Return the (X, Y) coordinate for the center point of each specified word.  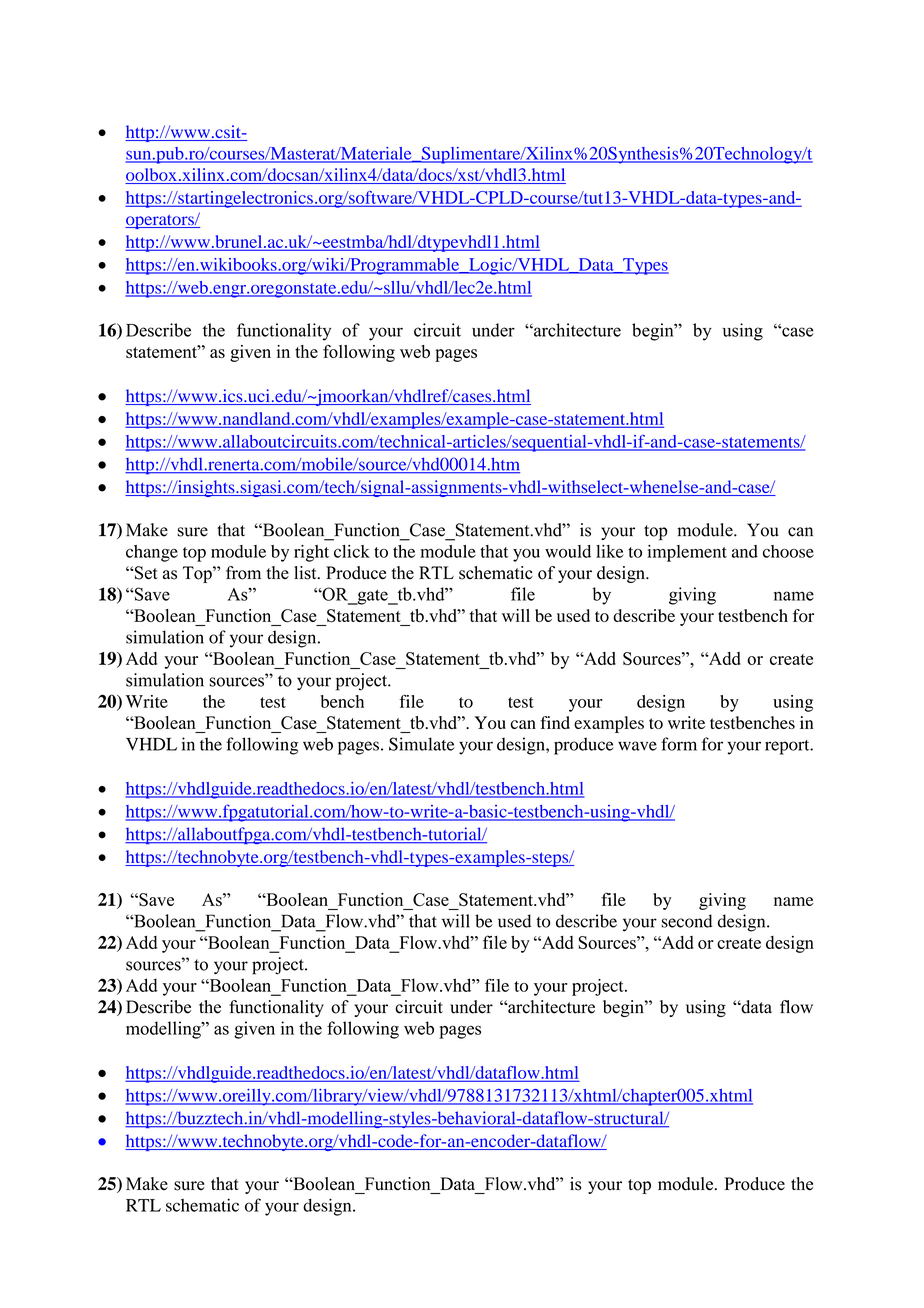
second (687, 921)
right (311, 553)
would (568, 551)
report (788, 747)
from (243, 573)
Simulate (422, 744)
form (679, 744)
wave (637, 746)
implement (687, 553)
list (306, 573)
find (555, 722)
